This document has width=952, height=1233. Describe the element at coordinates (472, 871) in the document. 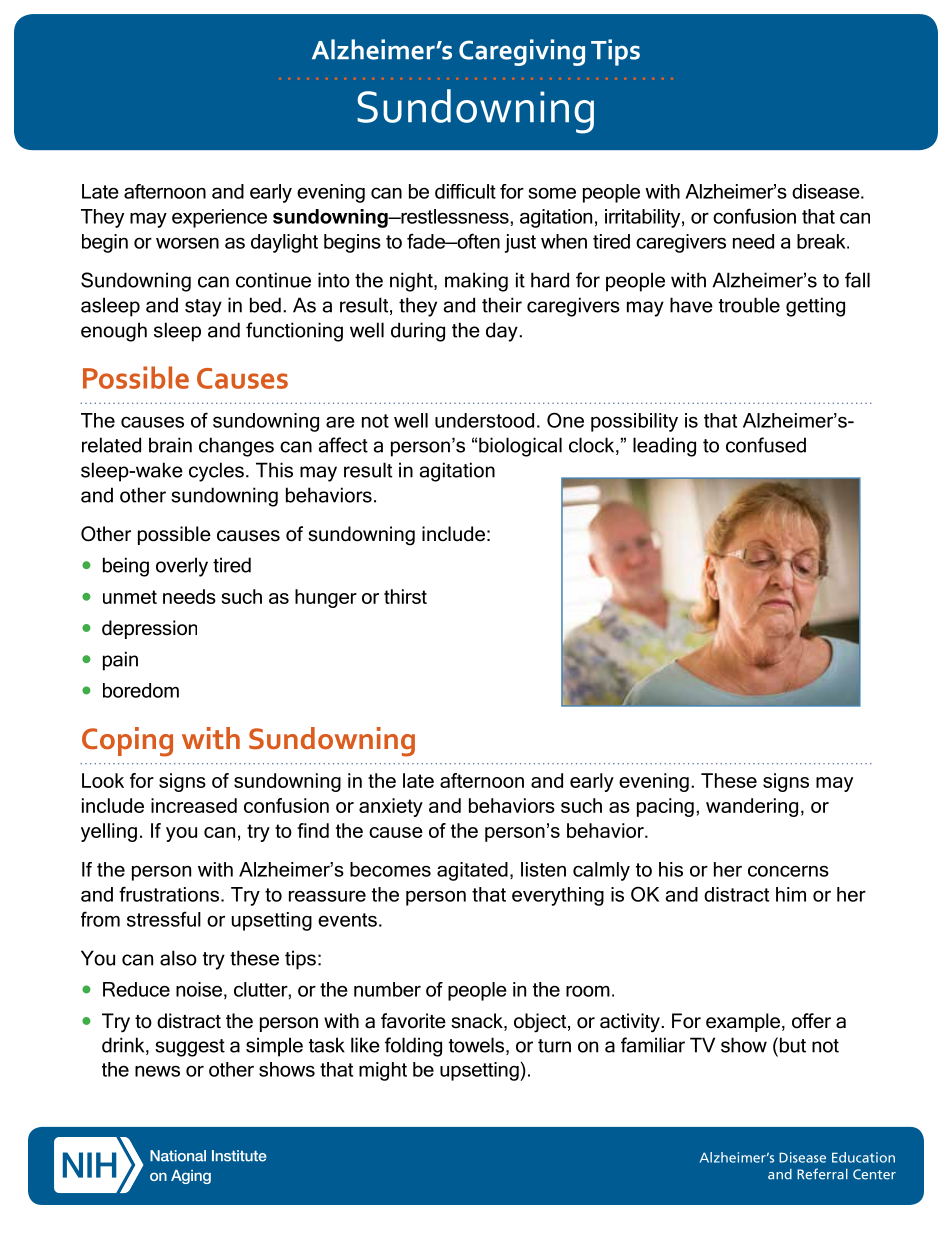

I see `agitated` at that location.
